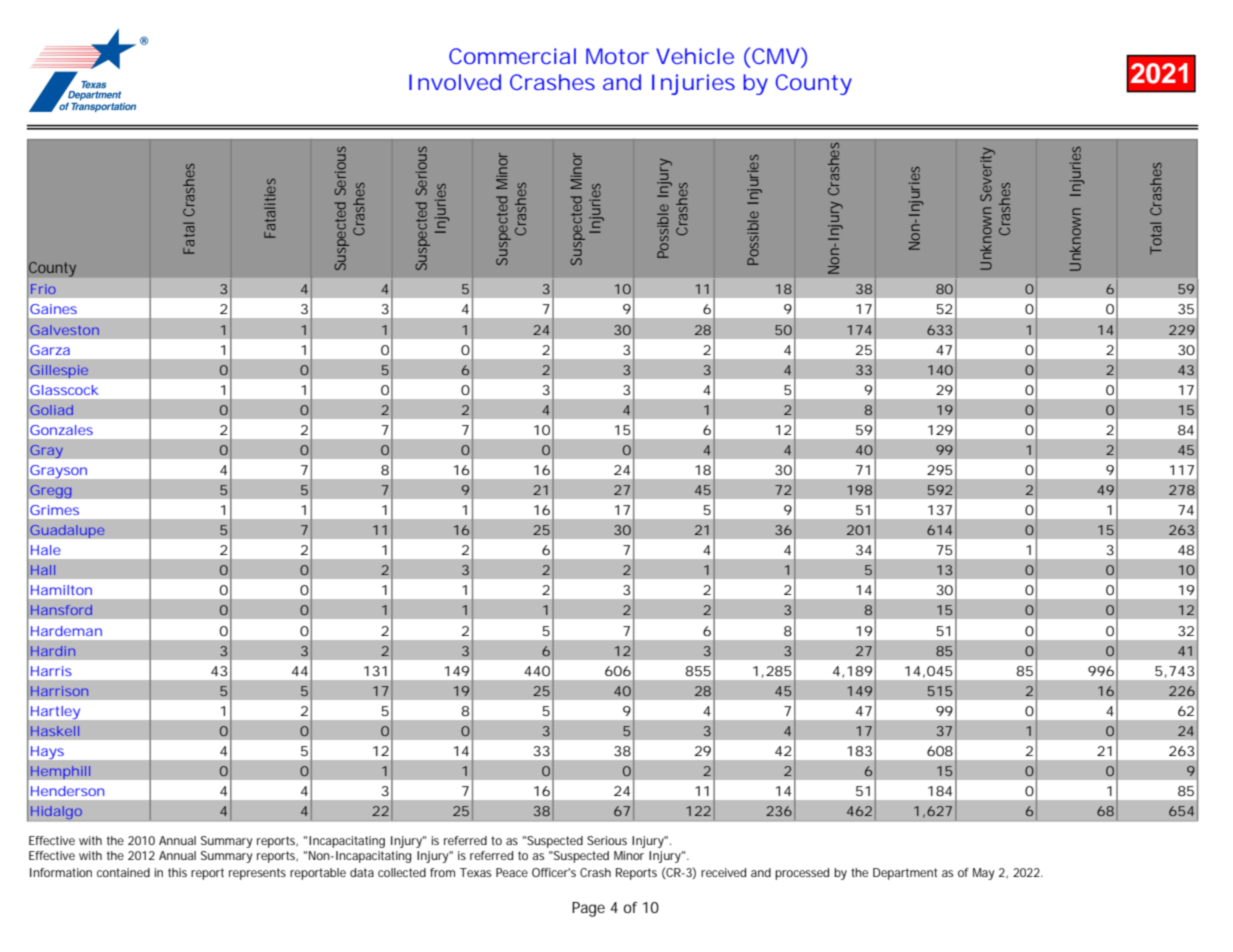  Describe the element at coordinates (51, 410) in the screenshot. I see `Goliad` at that location.
